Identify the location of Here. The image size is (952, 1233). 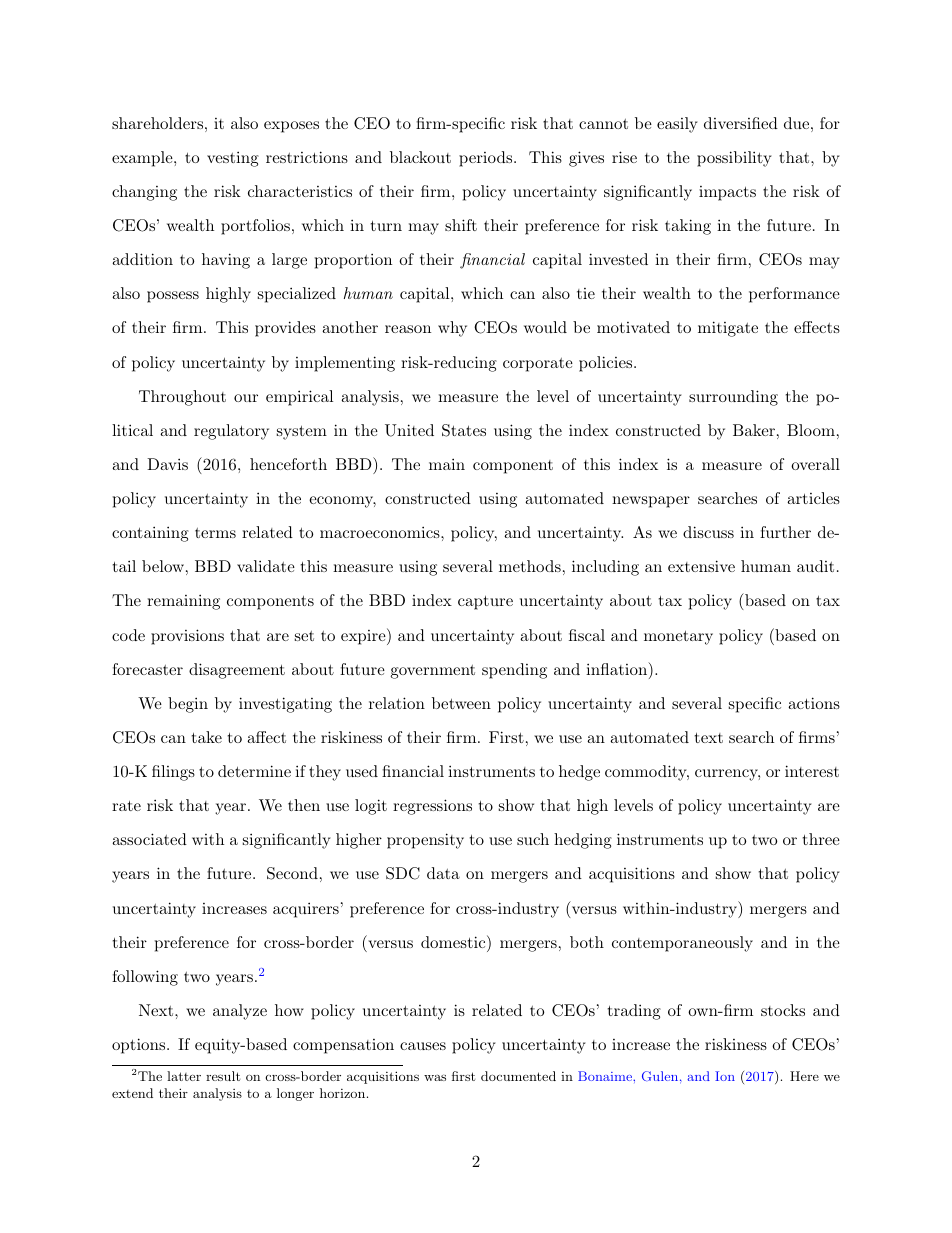
(804, 1076).
